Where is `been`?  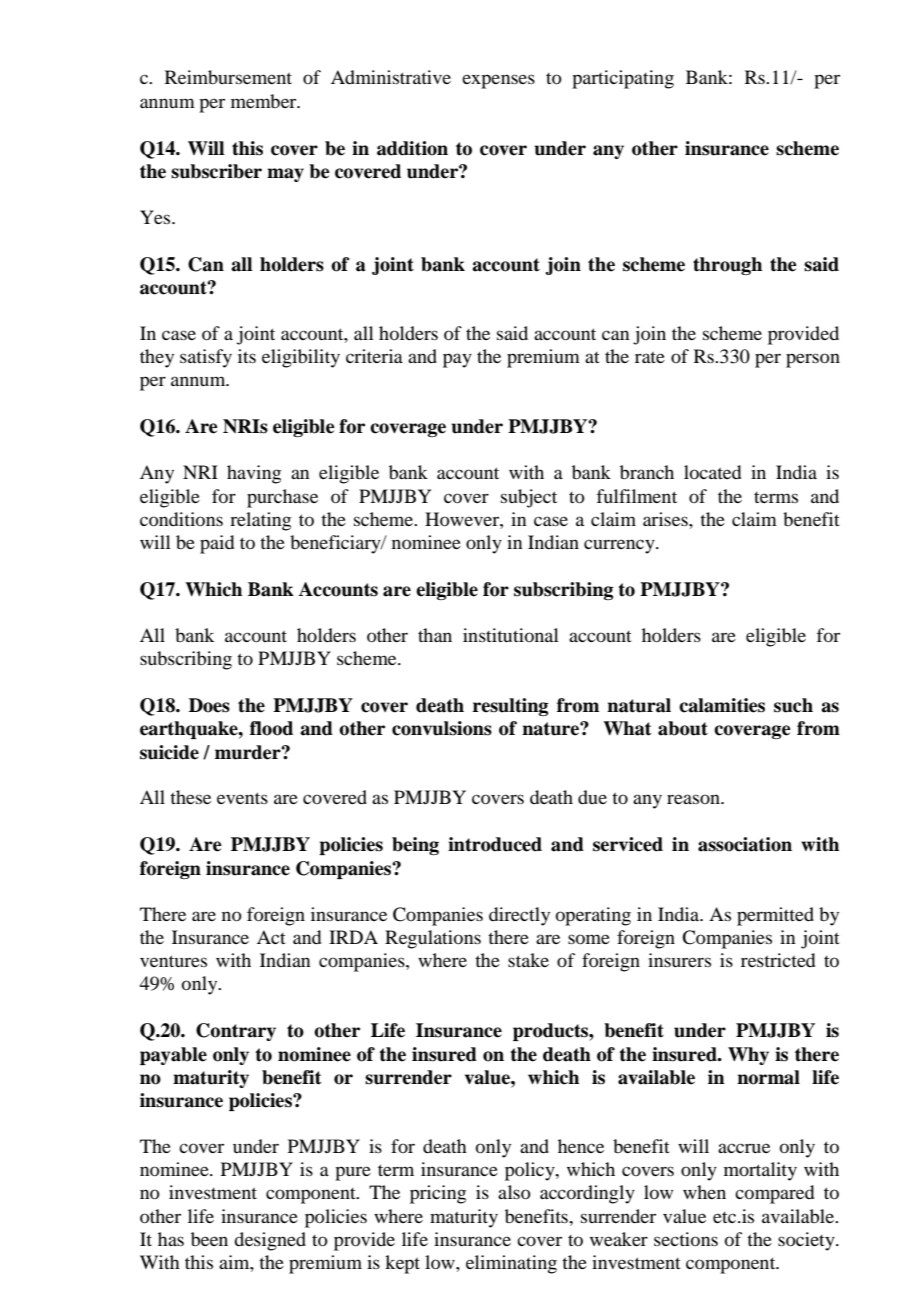
been is located at coordinates (209, 1239).
